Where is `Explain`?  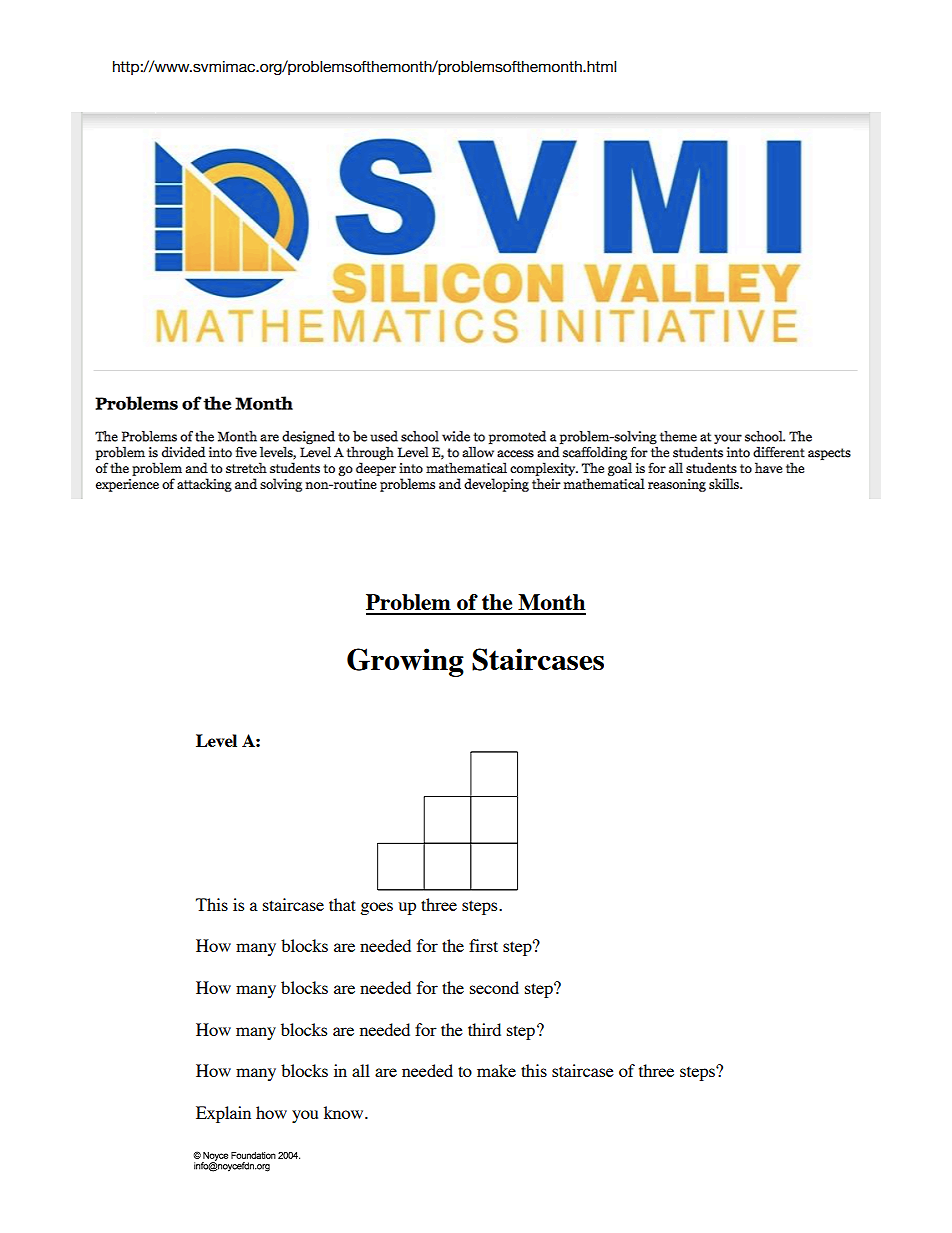
Explain is located at coordinates (223, 1114).
